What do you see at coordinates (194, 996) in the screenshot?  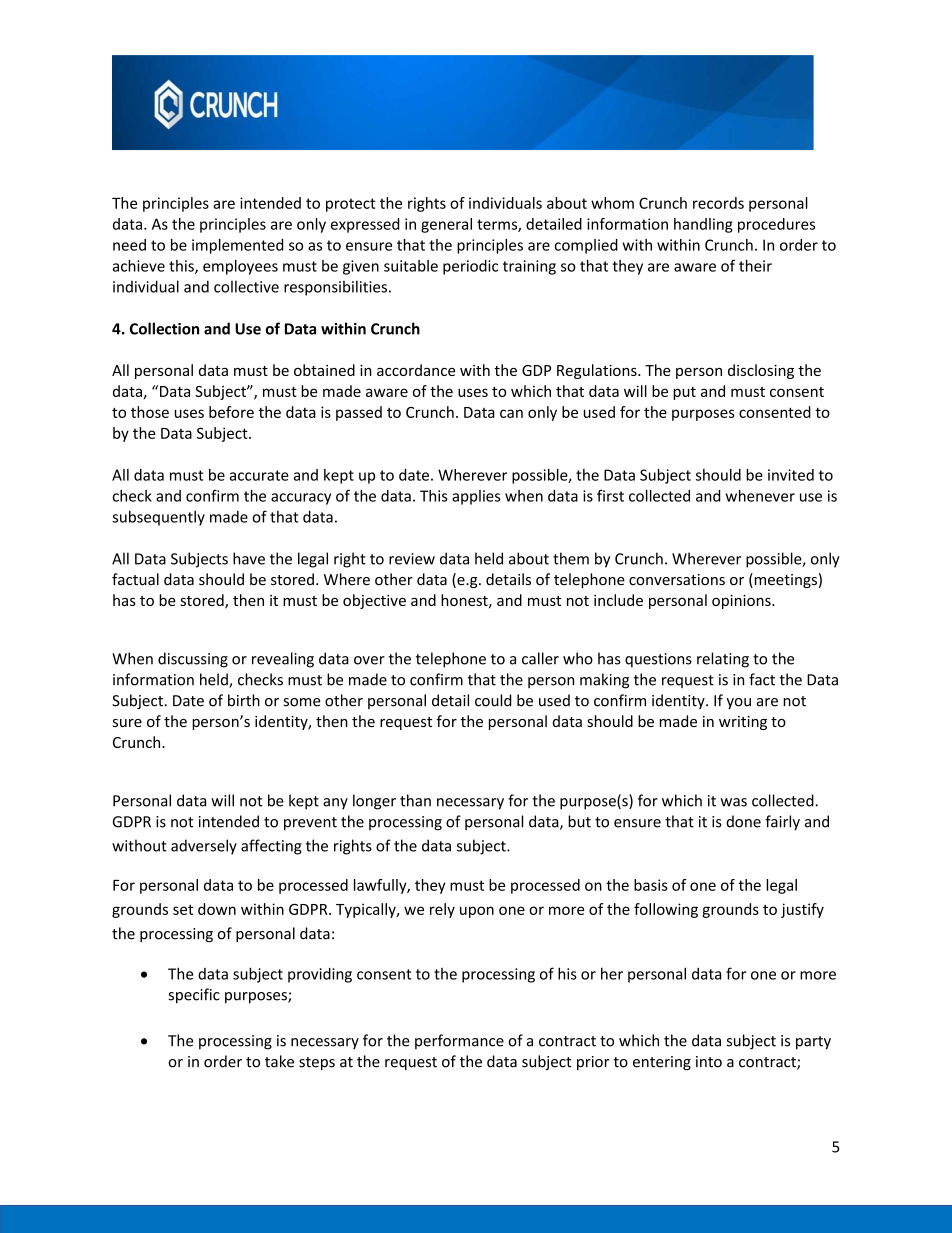 I see `specific` at bounding box center [194, 996].
